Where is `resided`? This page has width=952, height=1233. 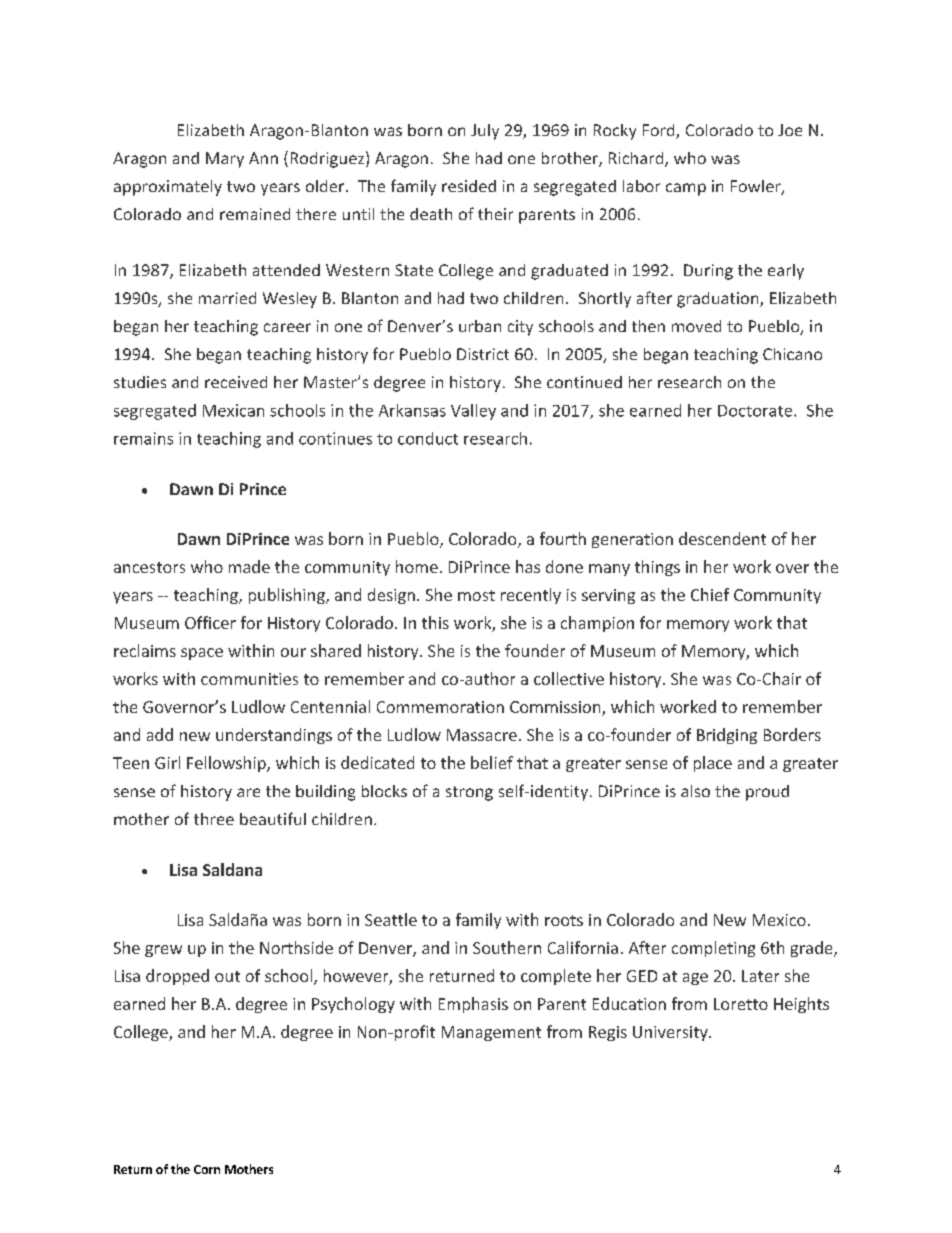
resided is located at coordinates (469, 186).
